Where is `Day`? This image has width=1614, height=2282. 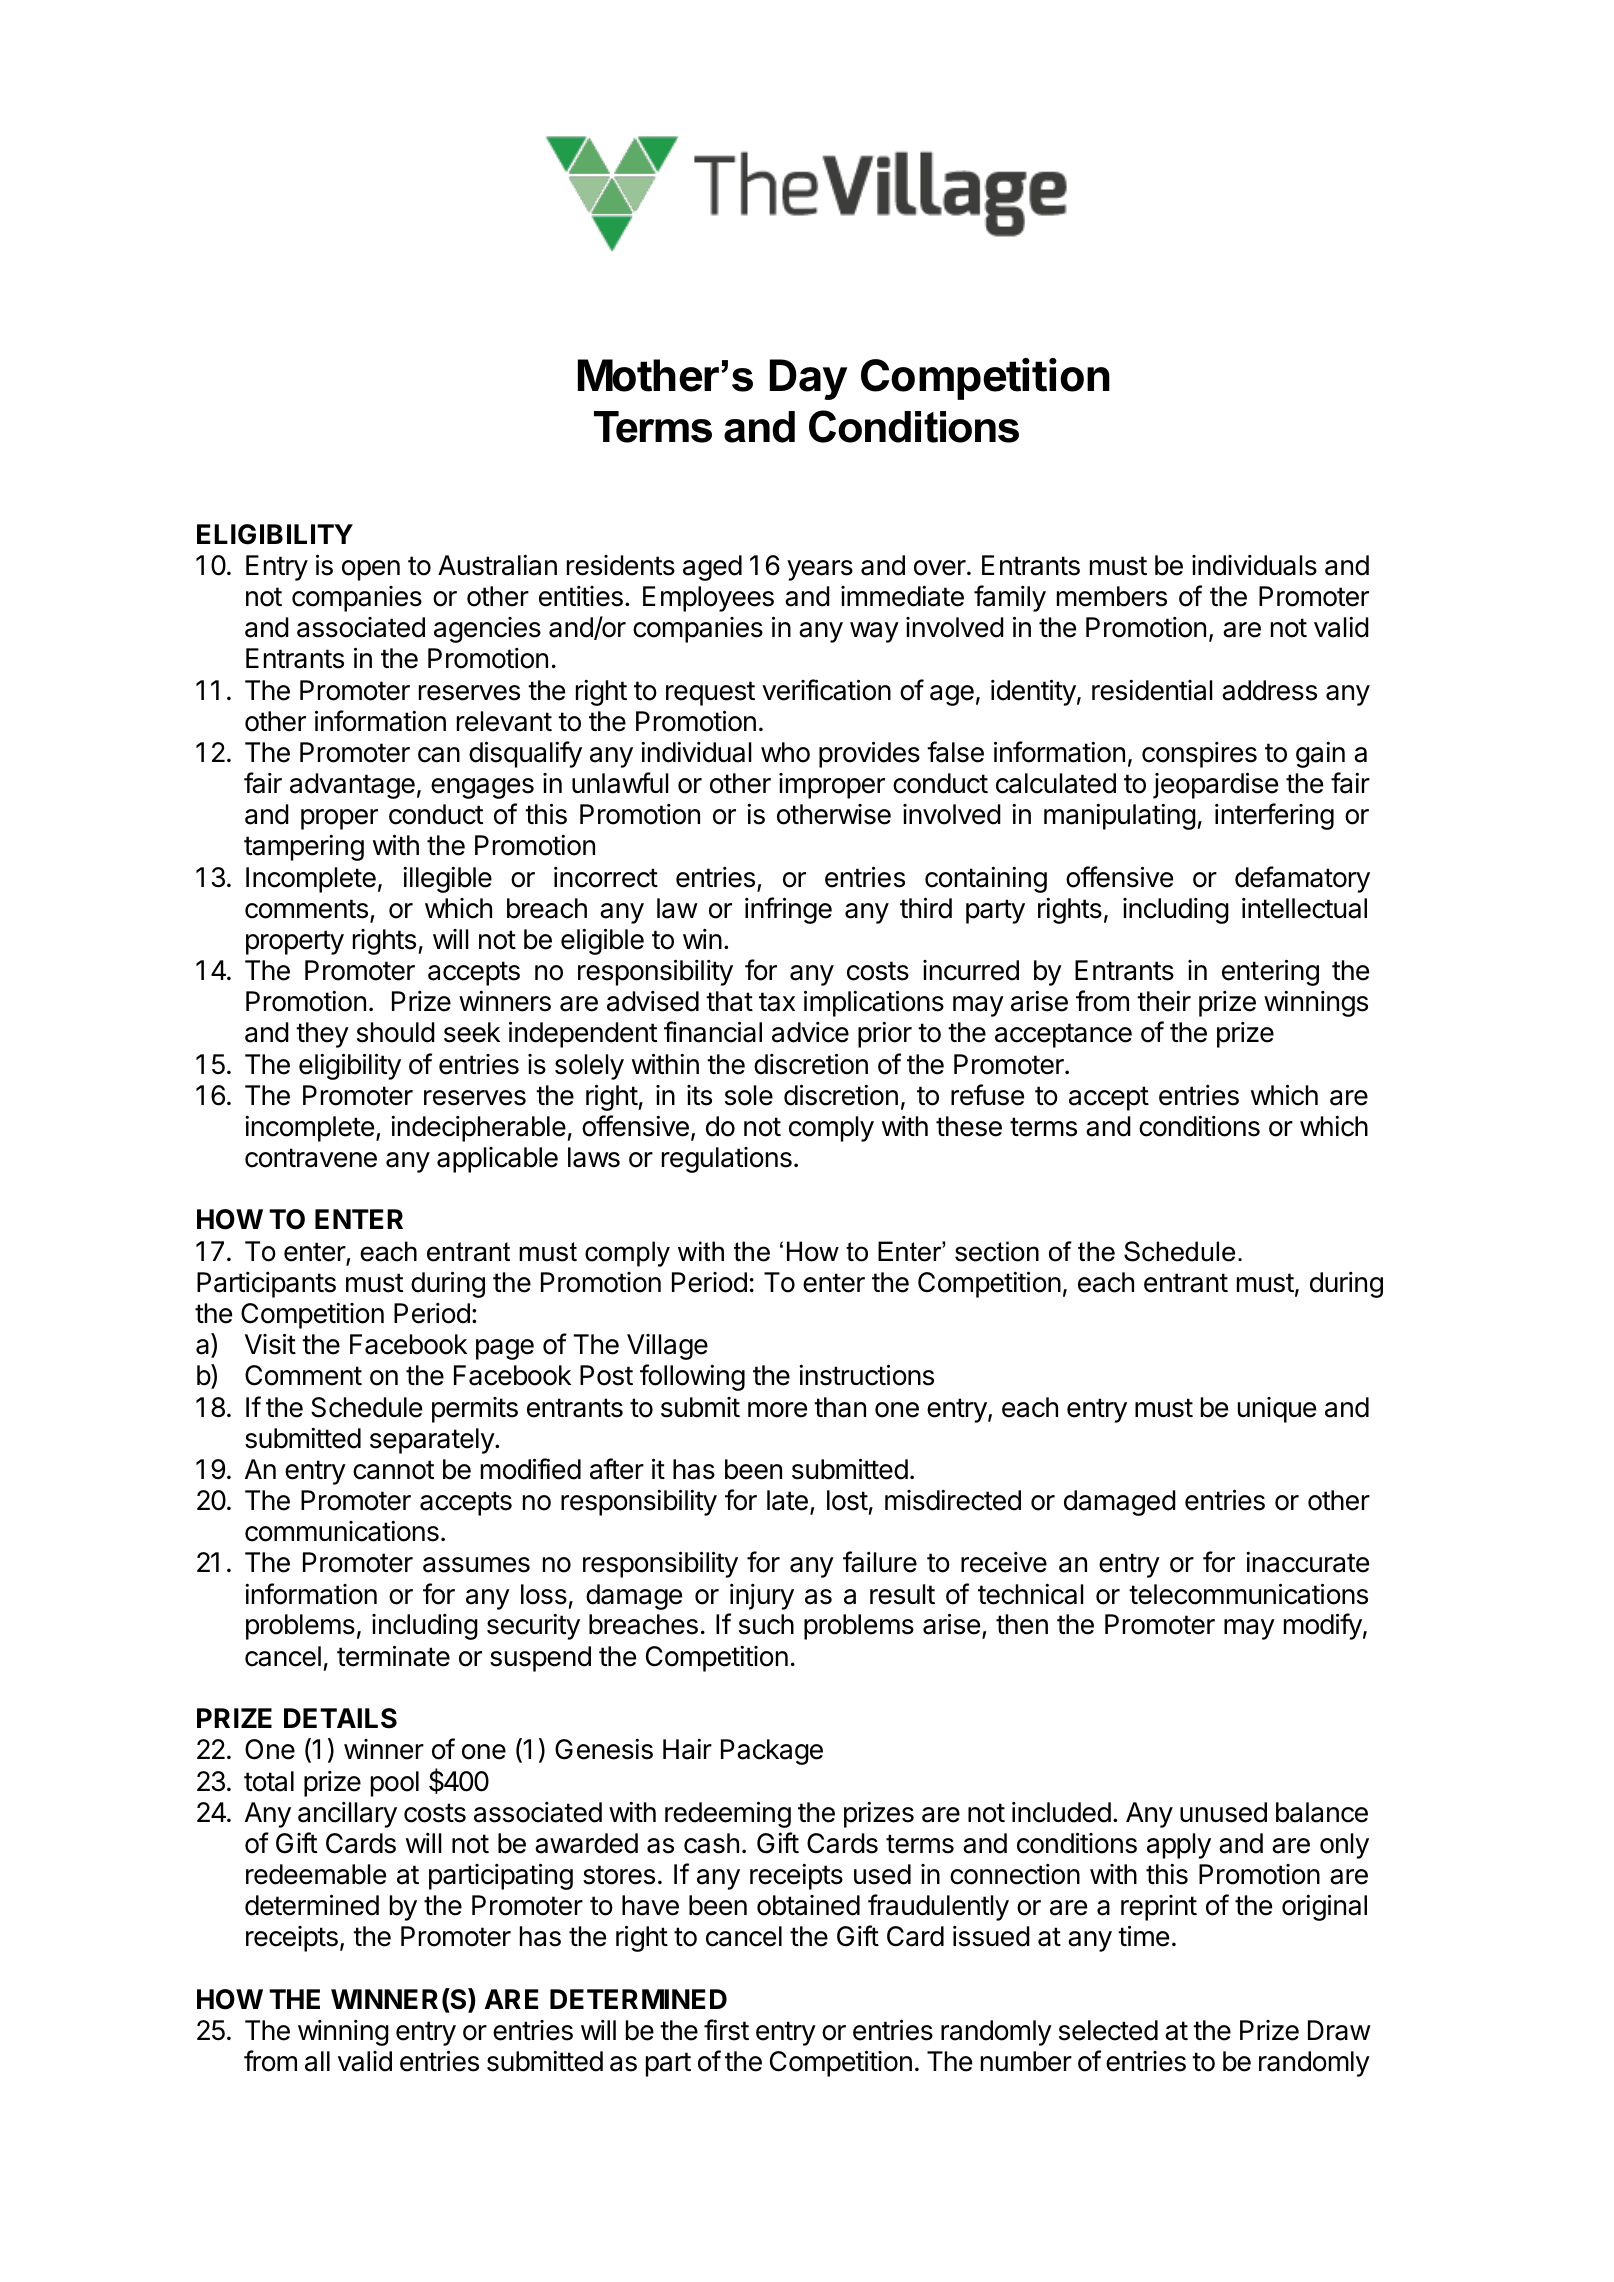 Day is located at coordinates (808, 379).
